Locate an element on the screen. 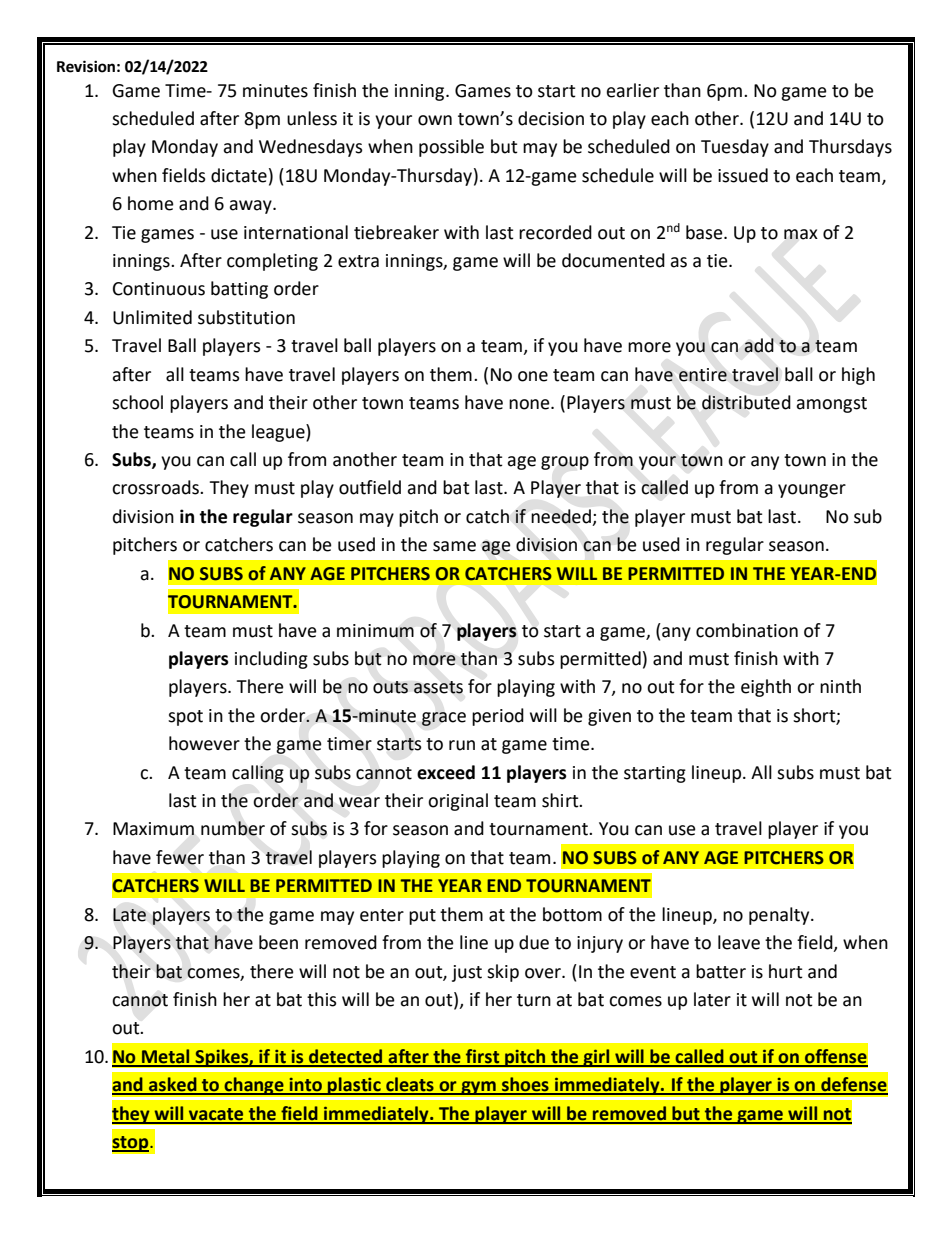 Image resolution: width=952 pixels, height=1233 pixels. change is located at coordinates (254, 1086).
